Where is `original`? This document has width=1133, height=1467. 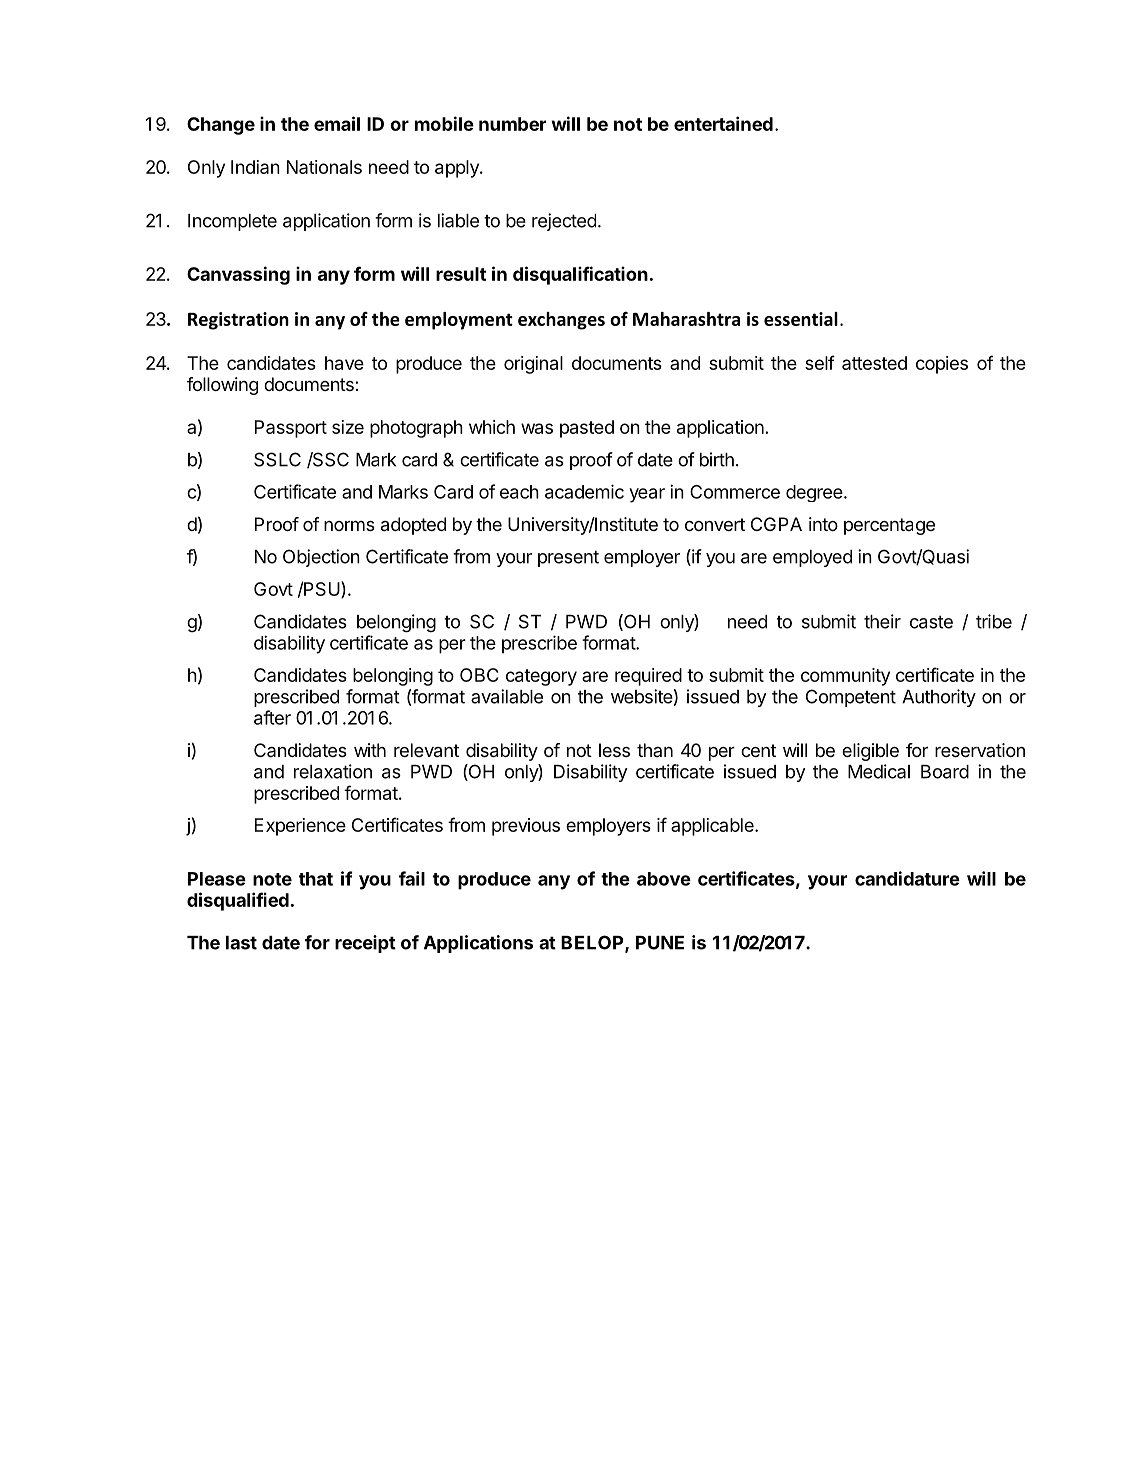
original is located at coordinates (533, 365).
